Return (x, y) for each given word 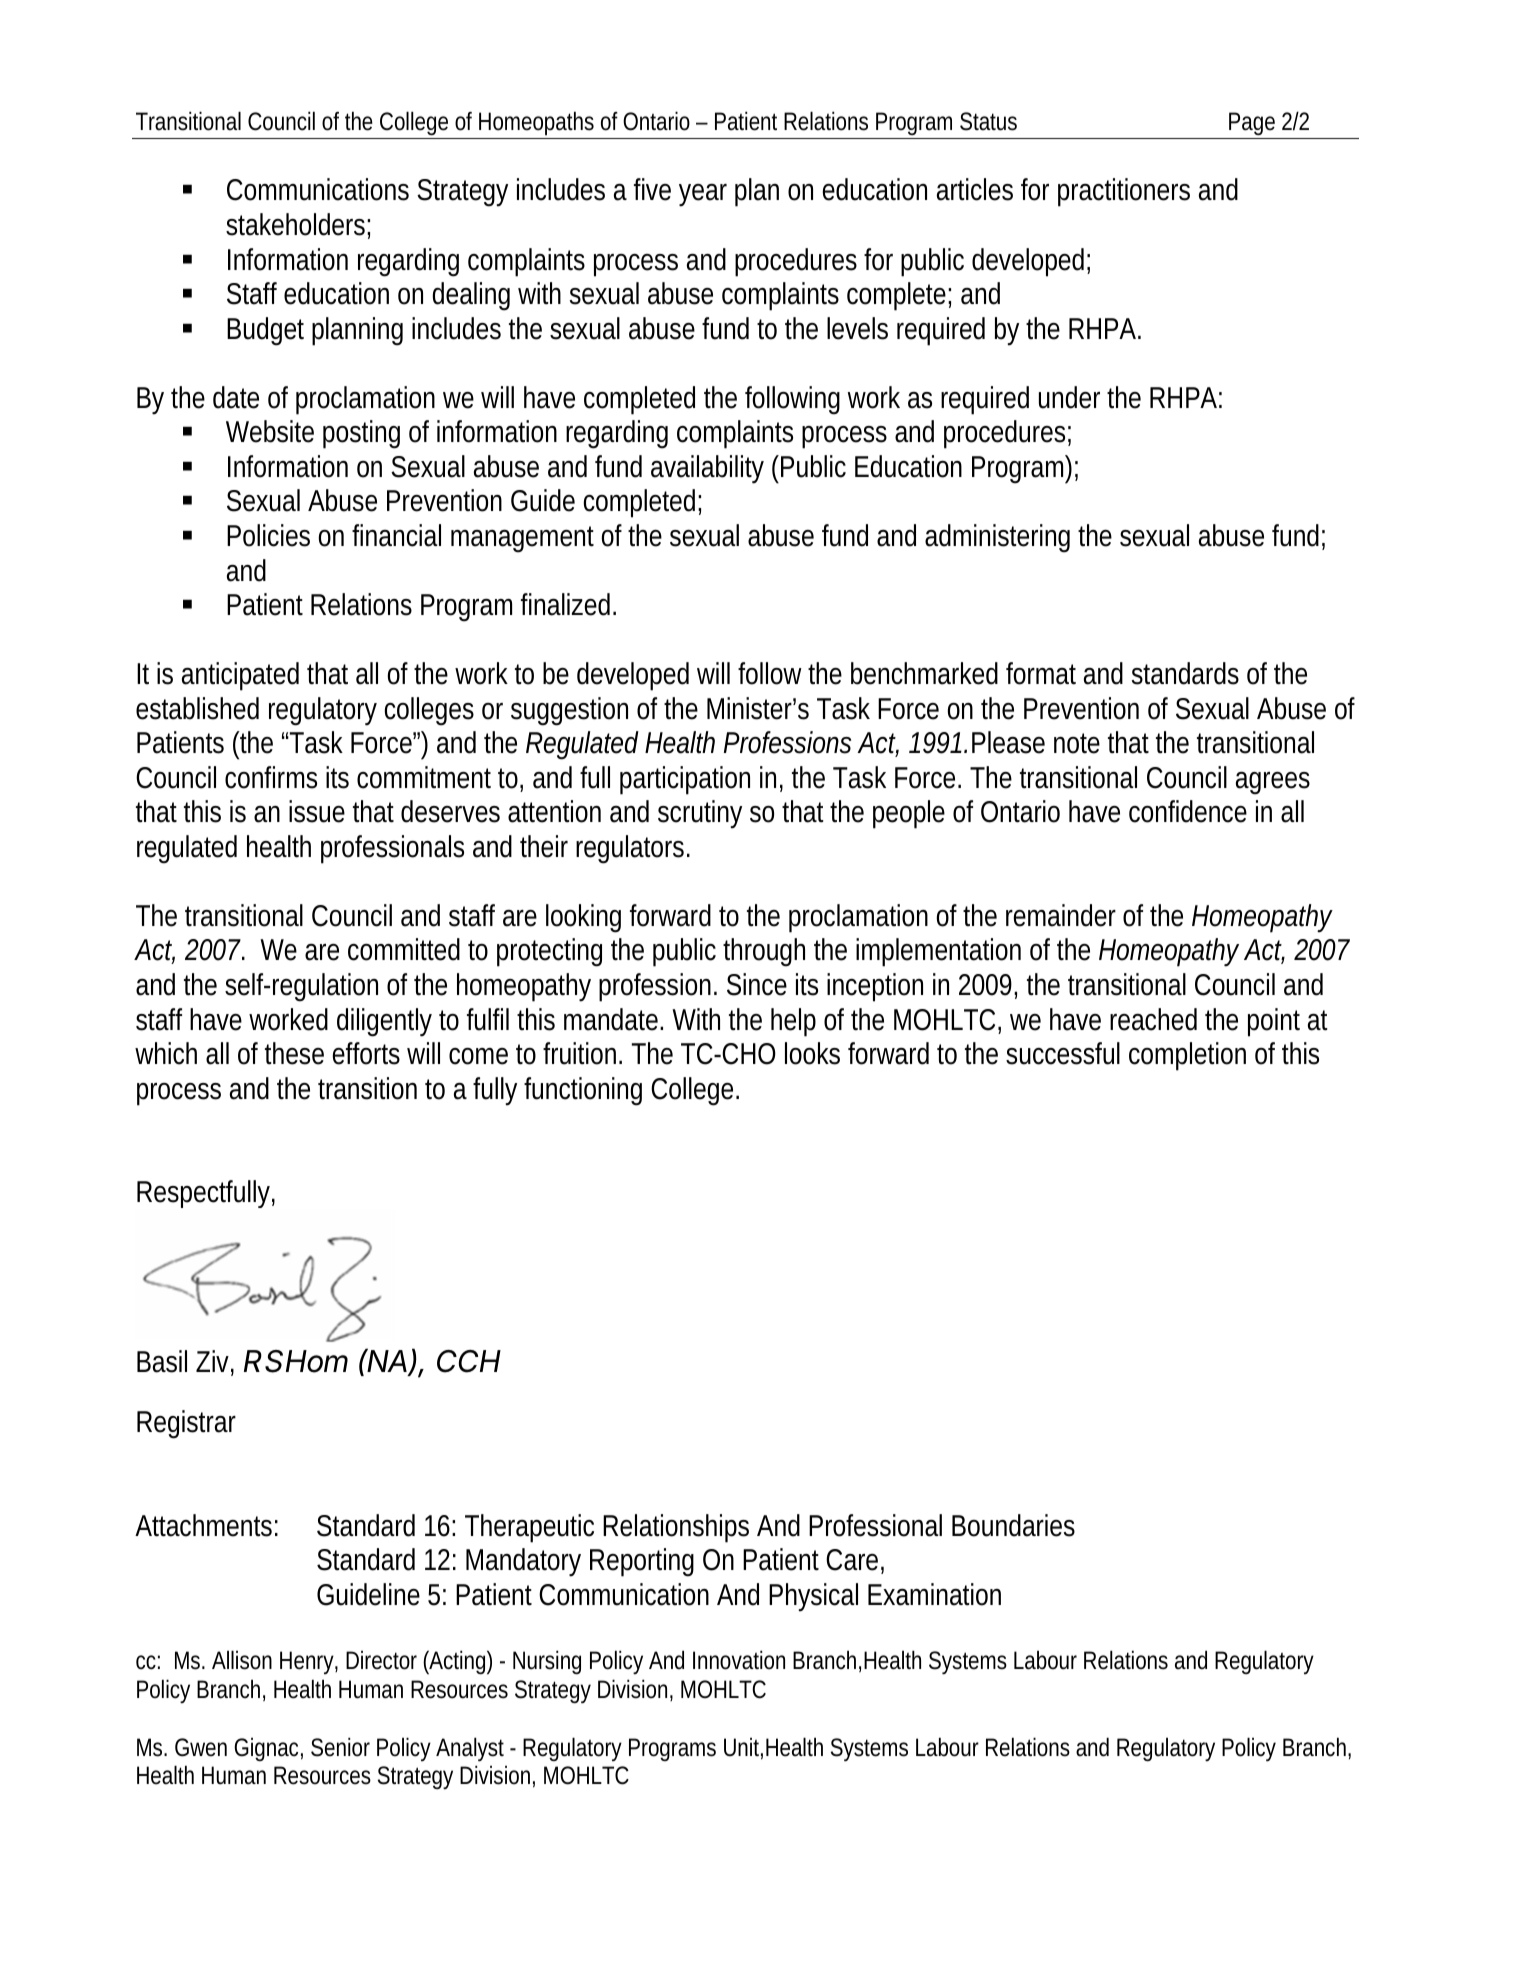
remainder (1061, 915)
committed (404, 949)
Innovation (739, 1660)
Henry (309, 1662)
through (764, 952)
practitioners (1124, 192)
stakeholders (298, 225)
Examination (934, 1594)
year (703, 195)
